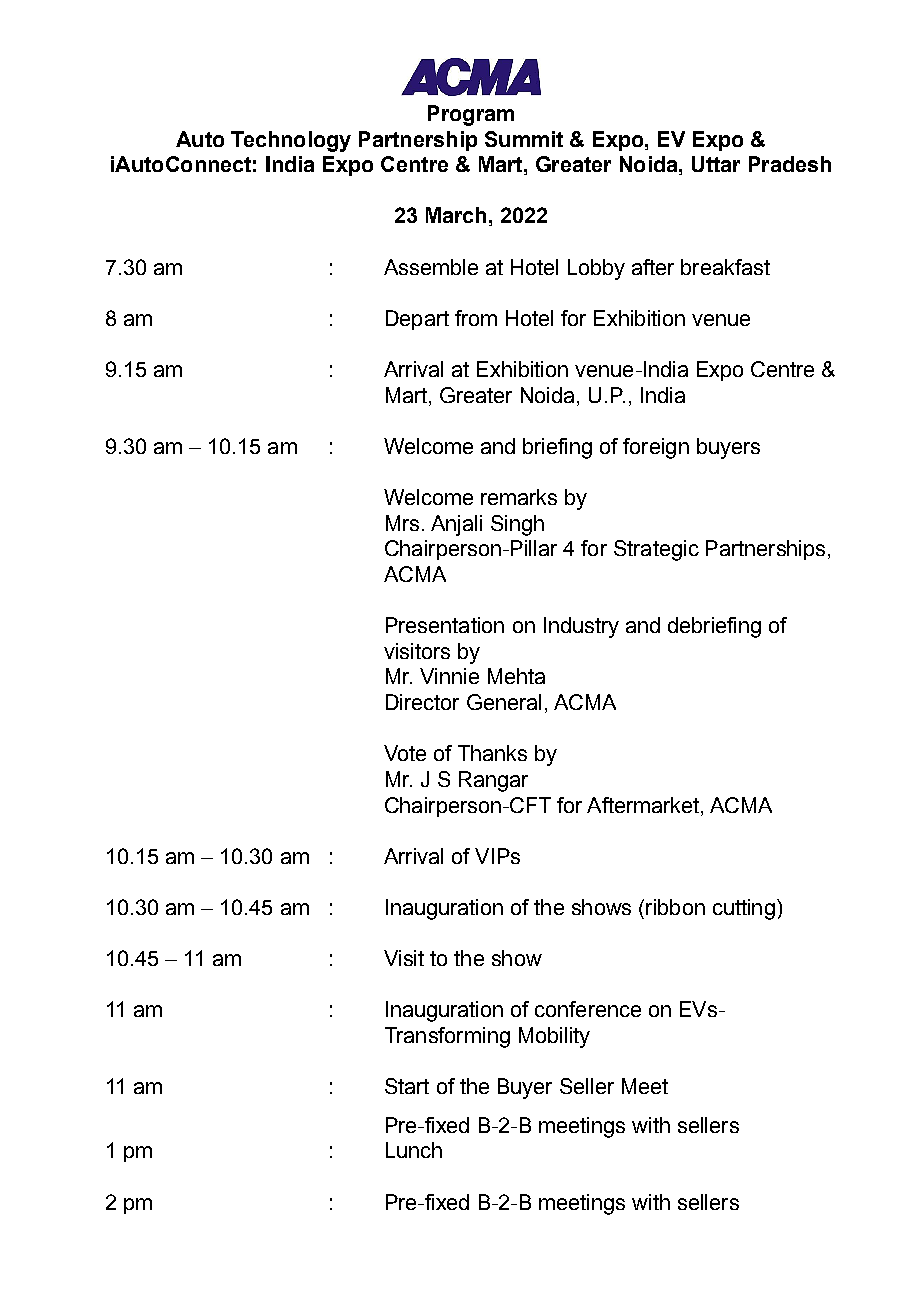 This screenshot has width=924, height=1307. What do you see at coordinates (524, 139) in the screenshot?
I see `Summit` at bounding box center [524, 139].
